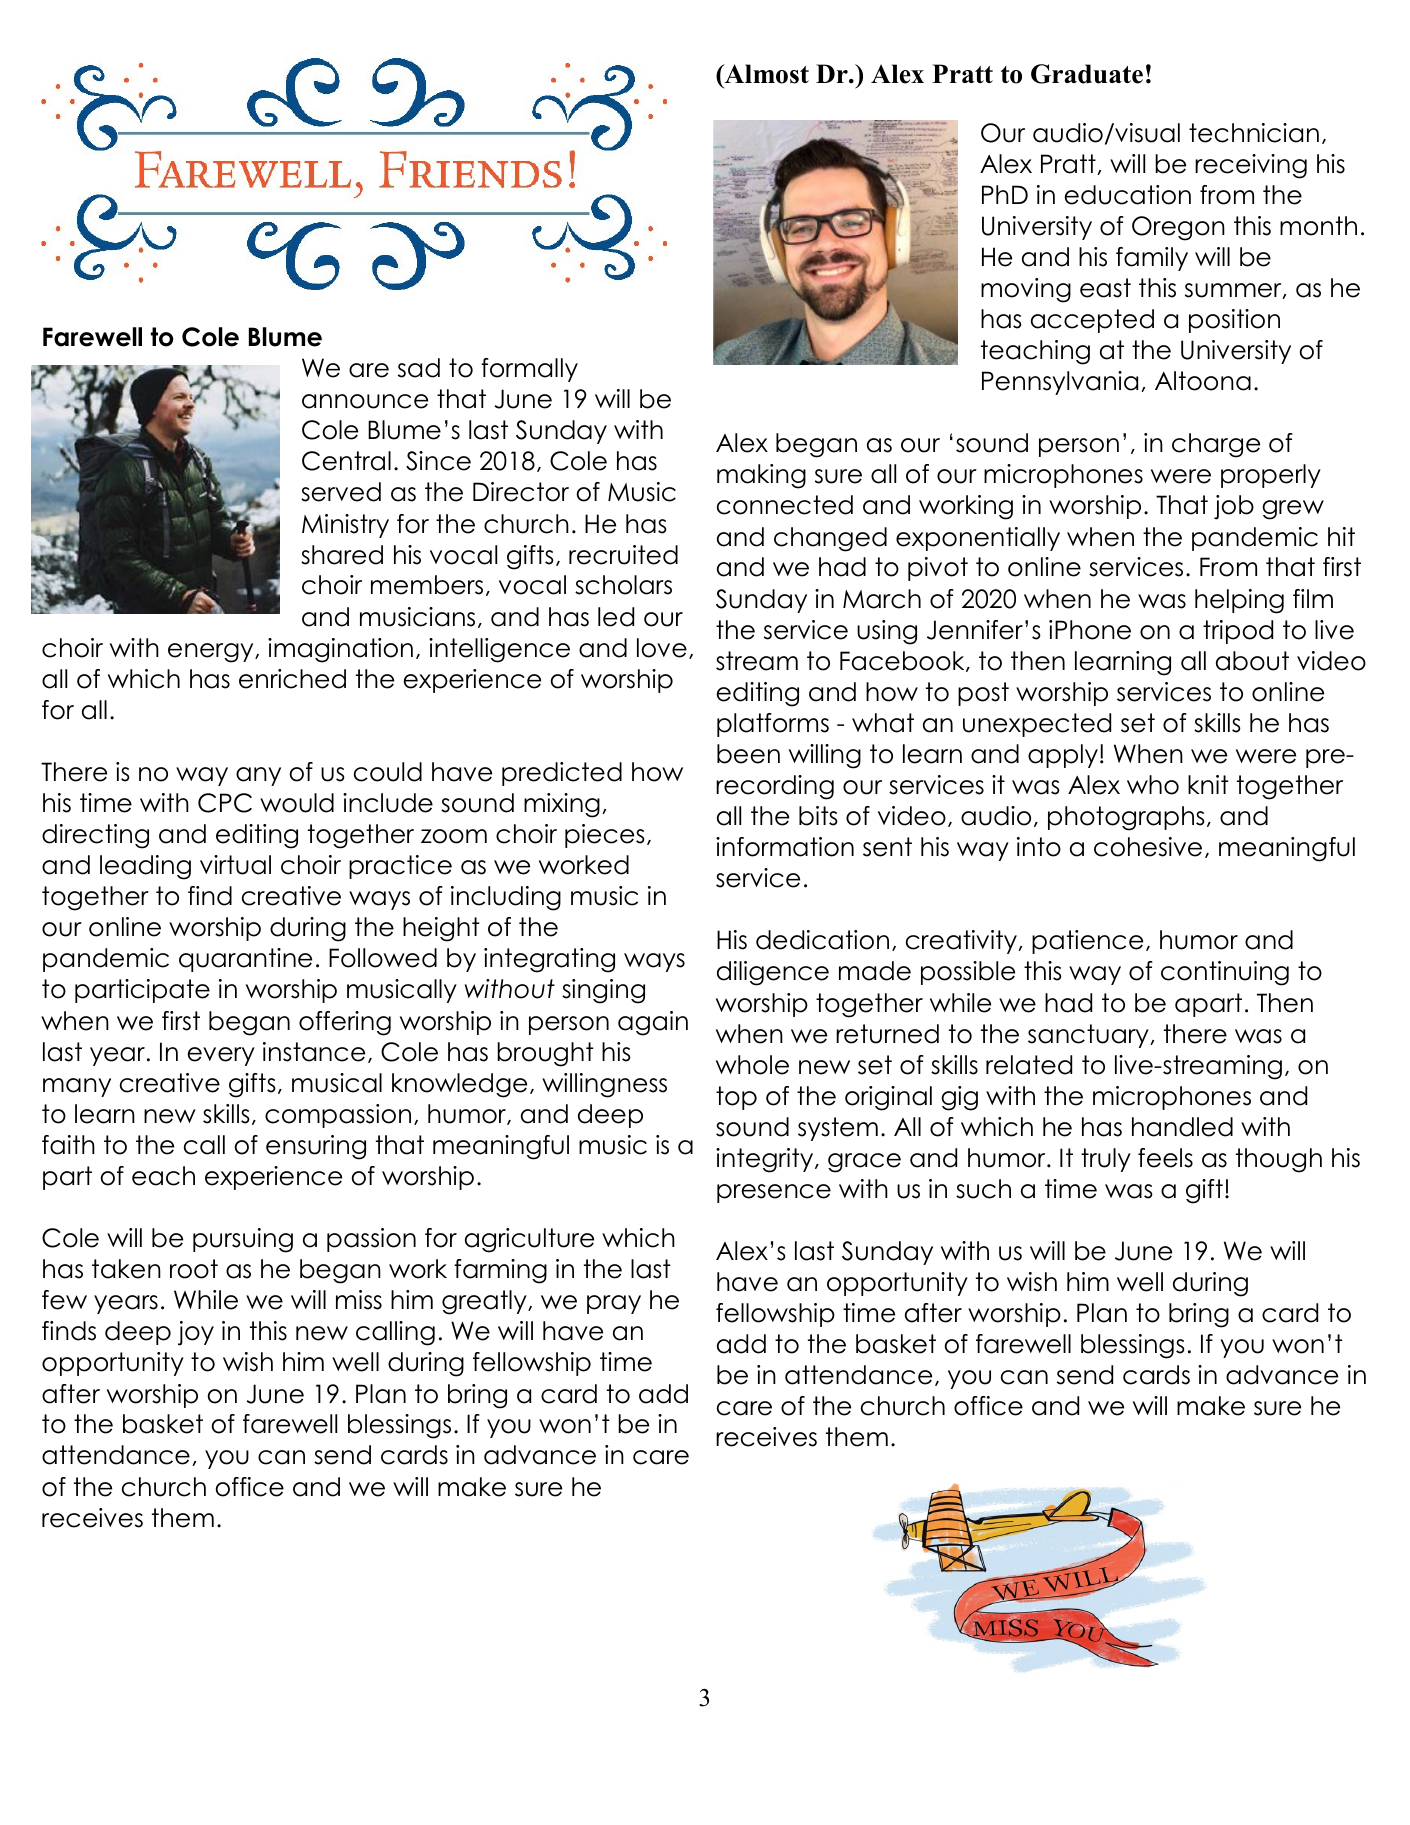 The height and width of the image is (1825, 1410). I want to click on enriched, so click(292, 679).
